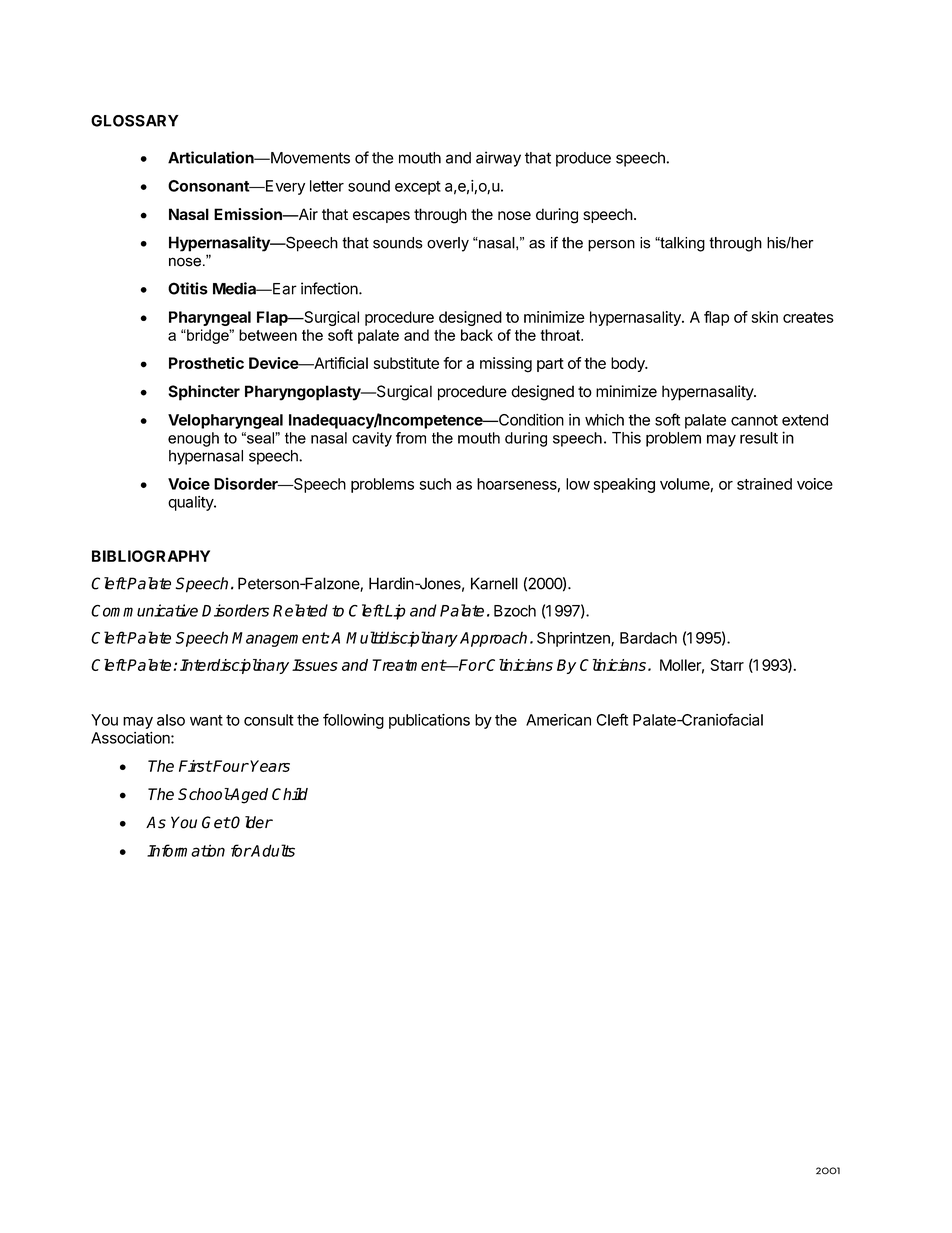 Image resolution: width=952 pixels, height=1233 pixels. Describe the element at coordinates (216, 822) in the screenshot. I see `Get` at that location.
